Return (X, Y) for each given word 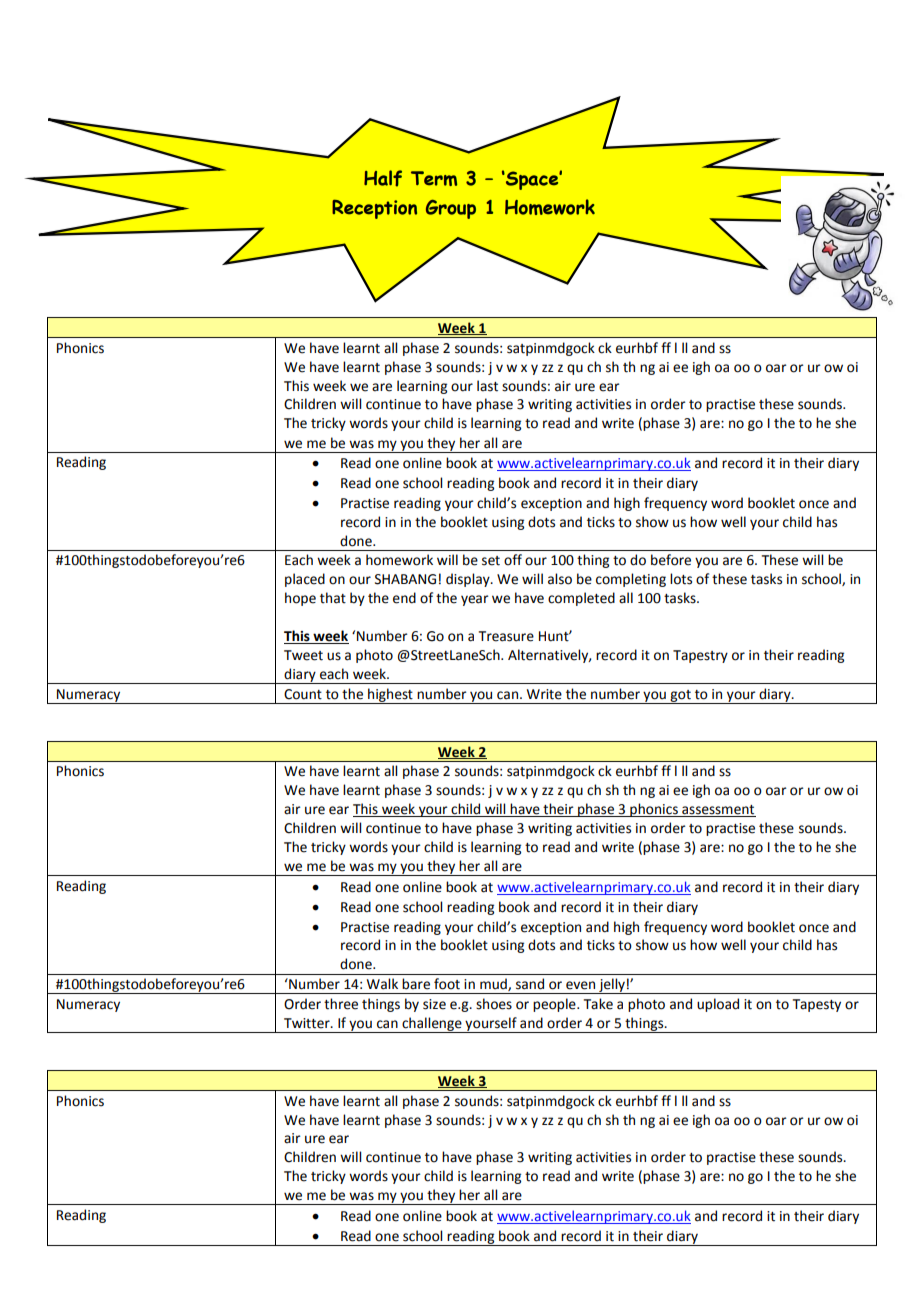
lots (681, 579)
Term (434, 178)
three (341, 1004)
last (487, 386)
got (680, 697)
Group (451, 209)
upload (718, 1005)
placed (305, 580)
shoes (494, 1004)
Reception (374, 209)
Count (303, 694)
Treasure (506, 636)
